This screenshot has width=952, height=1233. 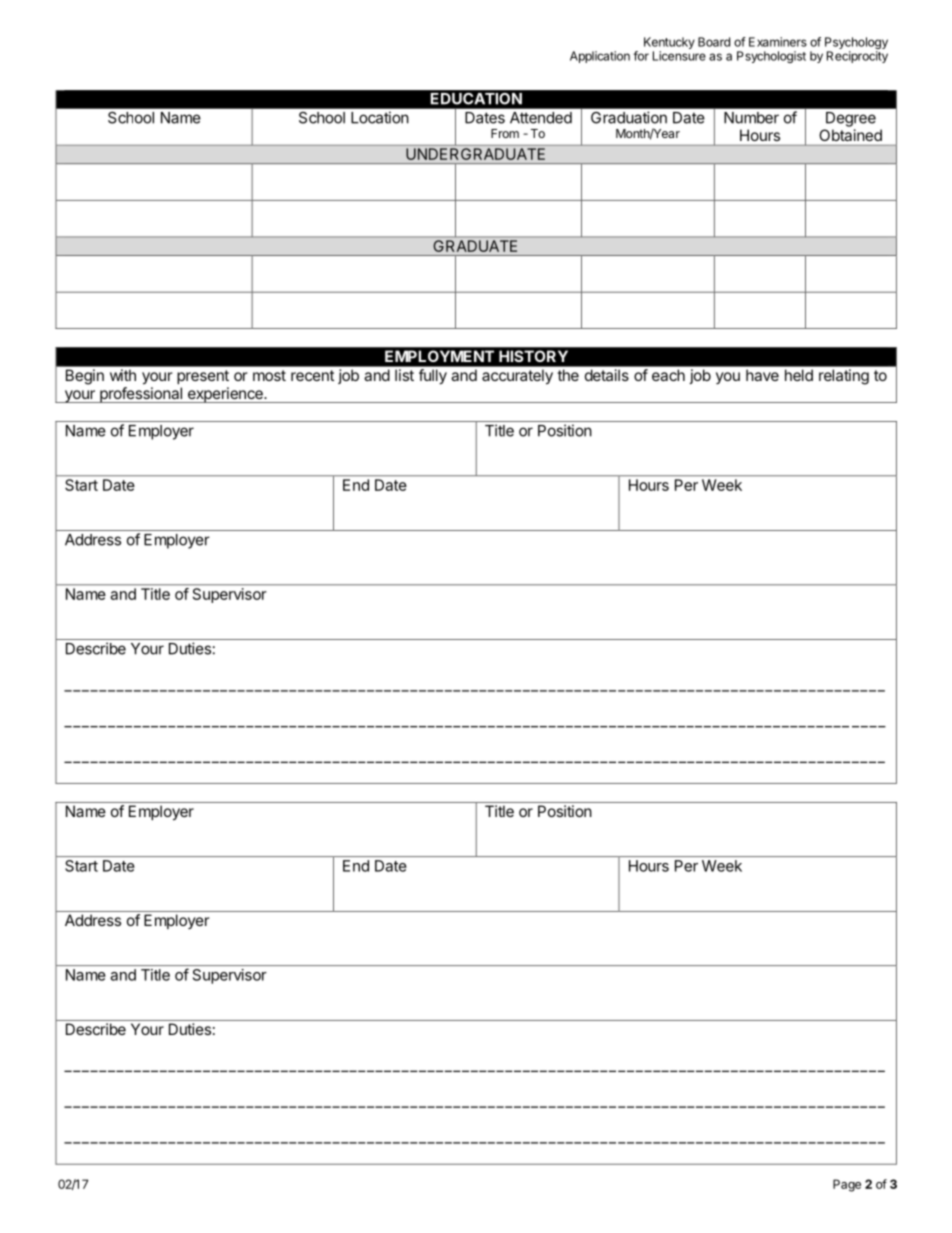 What do you see at coordinates (269, 375) in the screenshot?
I see `most` at bounding box center [269, 375].
